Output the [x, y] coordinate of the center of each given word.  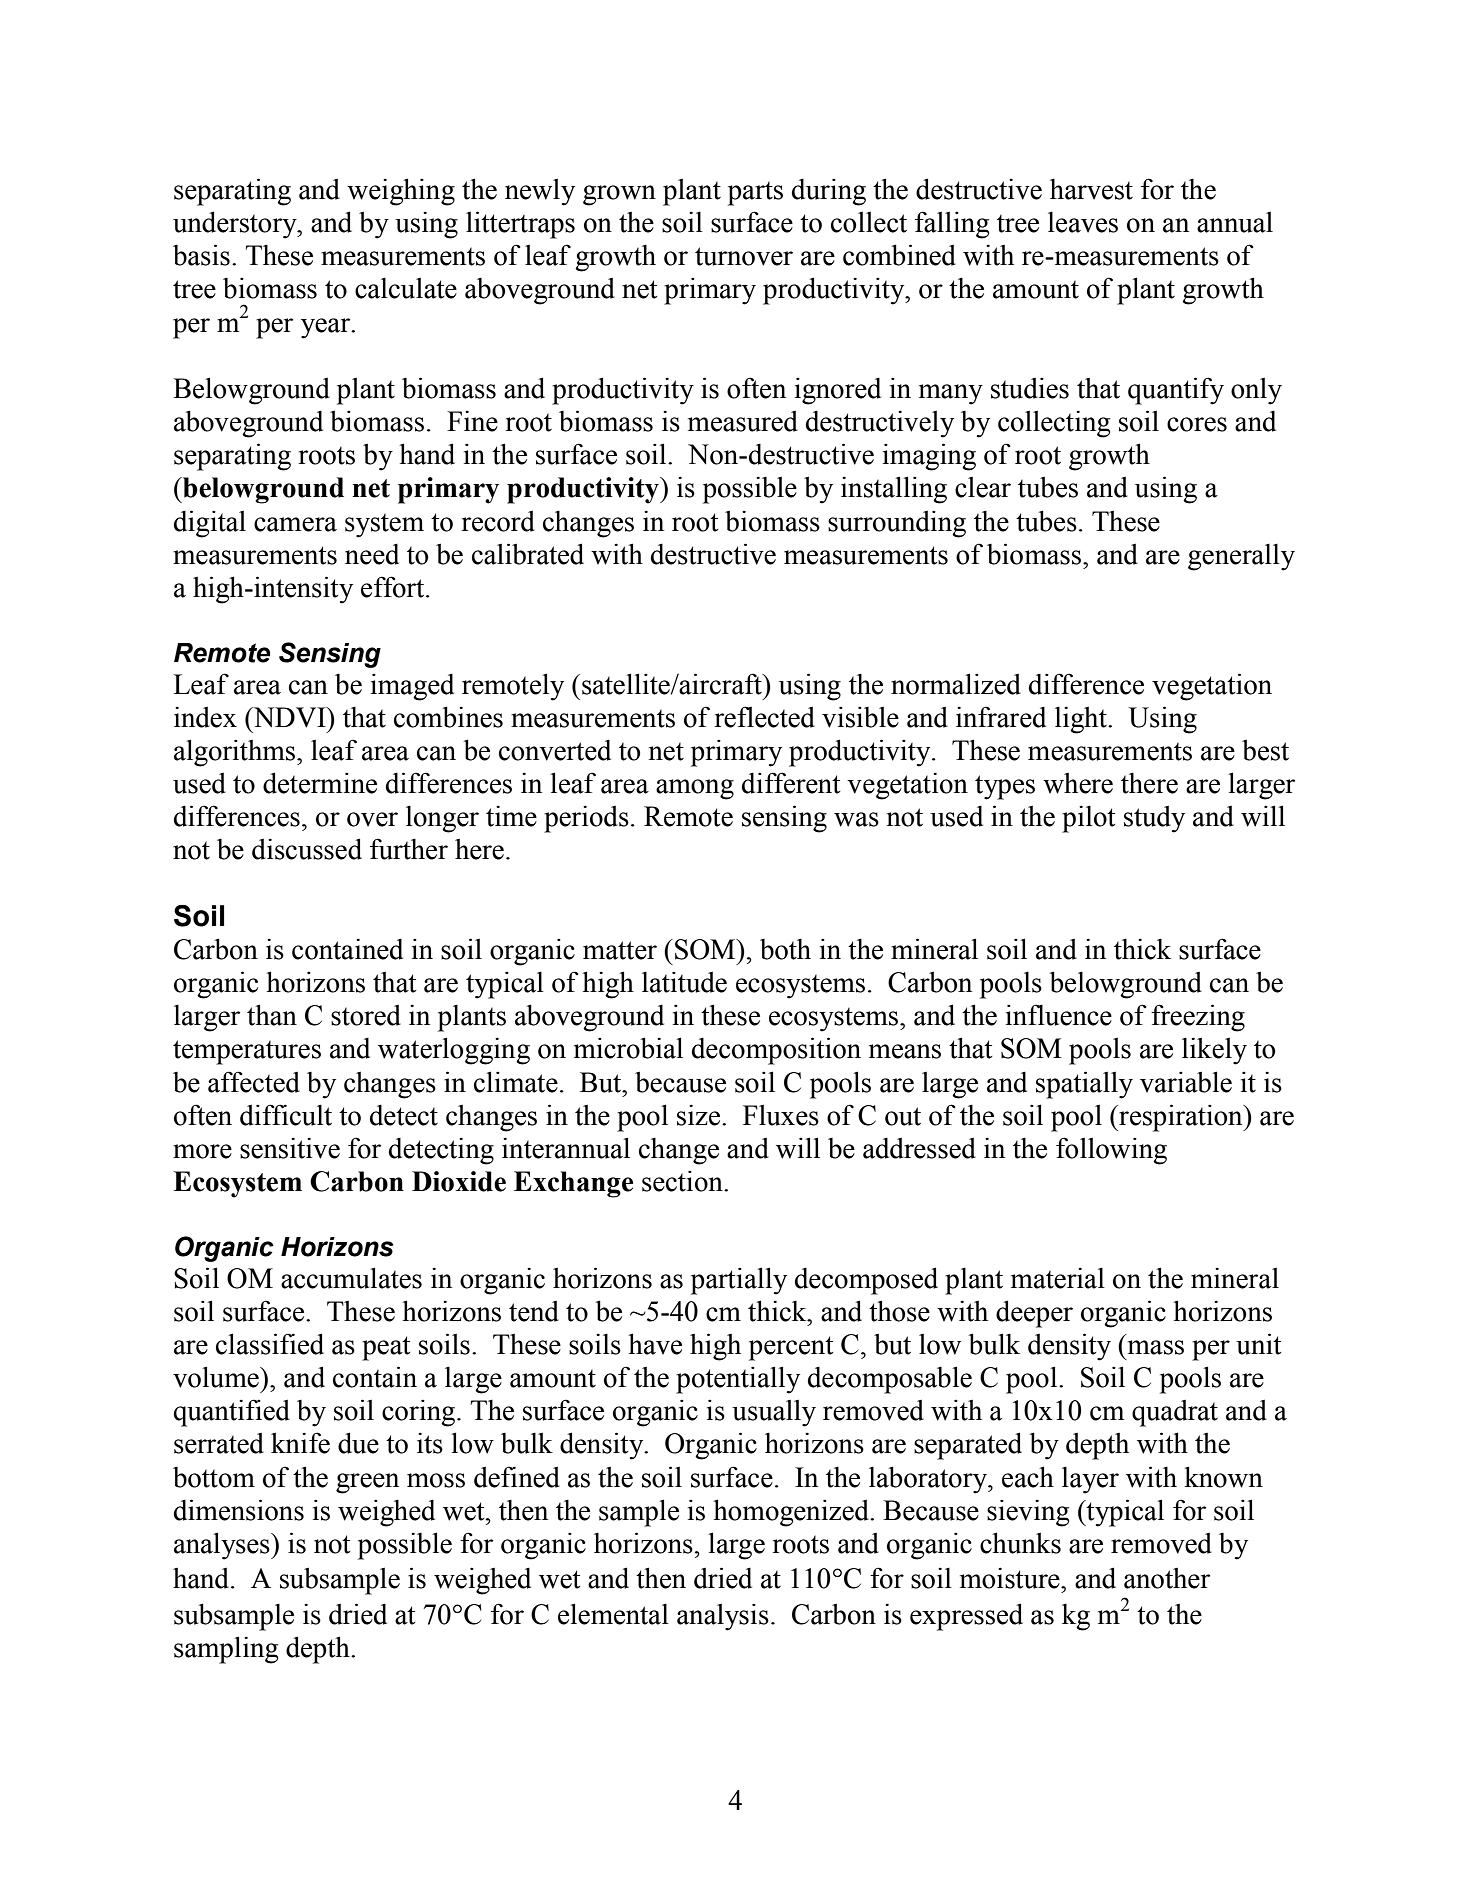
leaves [1083, 222]
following [1111, 1151]
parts [755, 194]
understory [236, 225]
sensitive [290, 1148]
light [1082, 720]
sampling [226, 1650]
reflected [765, 717]
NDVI [289, 717]
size [700, 1115]
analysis [723, 1617]
